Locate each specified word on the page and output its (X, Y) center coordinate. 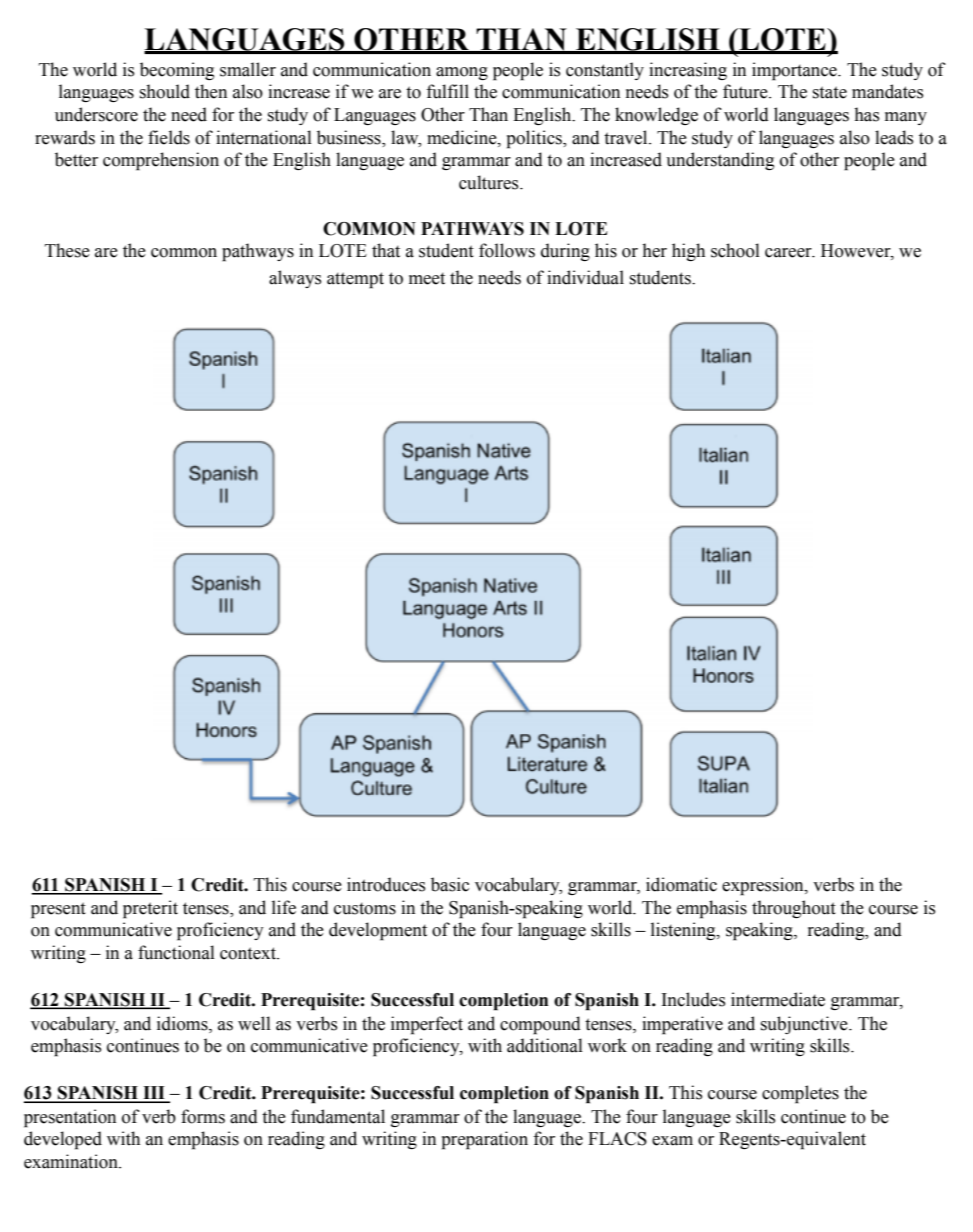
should (165, 91)
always (295, 279)
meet (427, 278)
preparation (485, 1140)
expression (764, 886)
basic (450, 884)
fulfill (447, 91)
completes (800, 1094)
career (789, 253)
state (830, 92)
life (284, 907)
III (154, 1094)
